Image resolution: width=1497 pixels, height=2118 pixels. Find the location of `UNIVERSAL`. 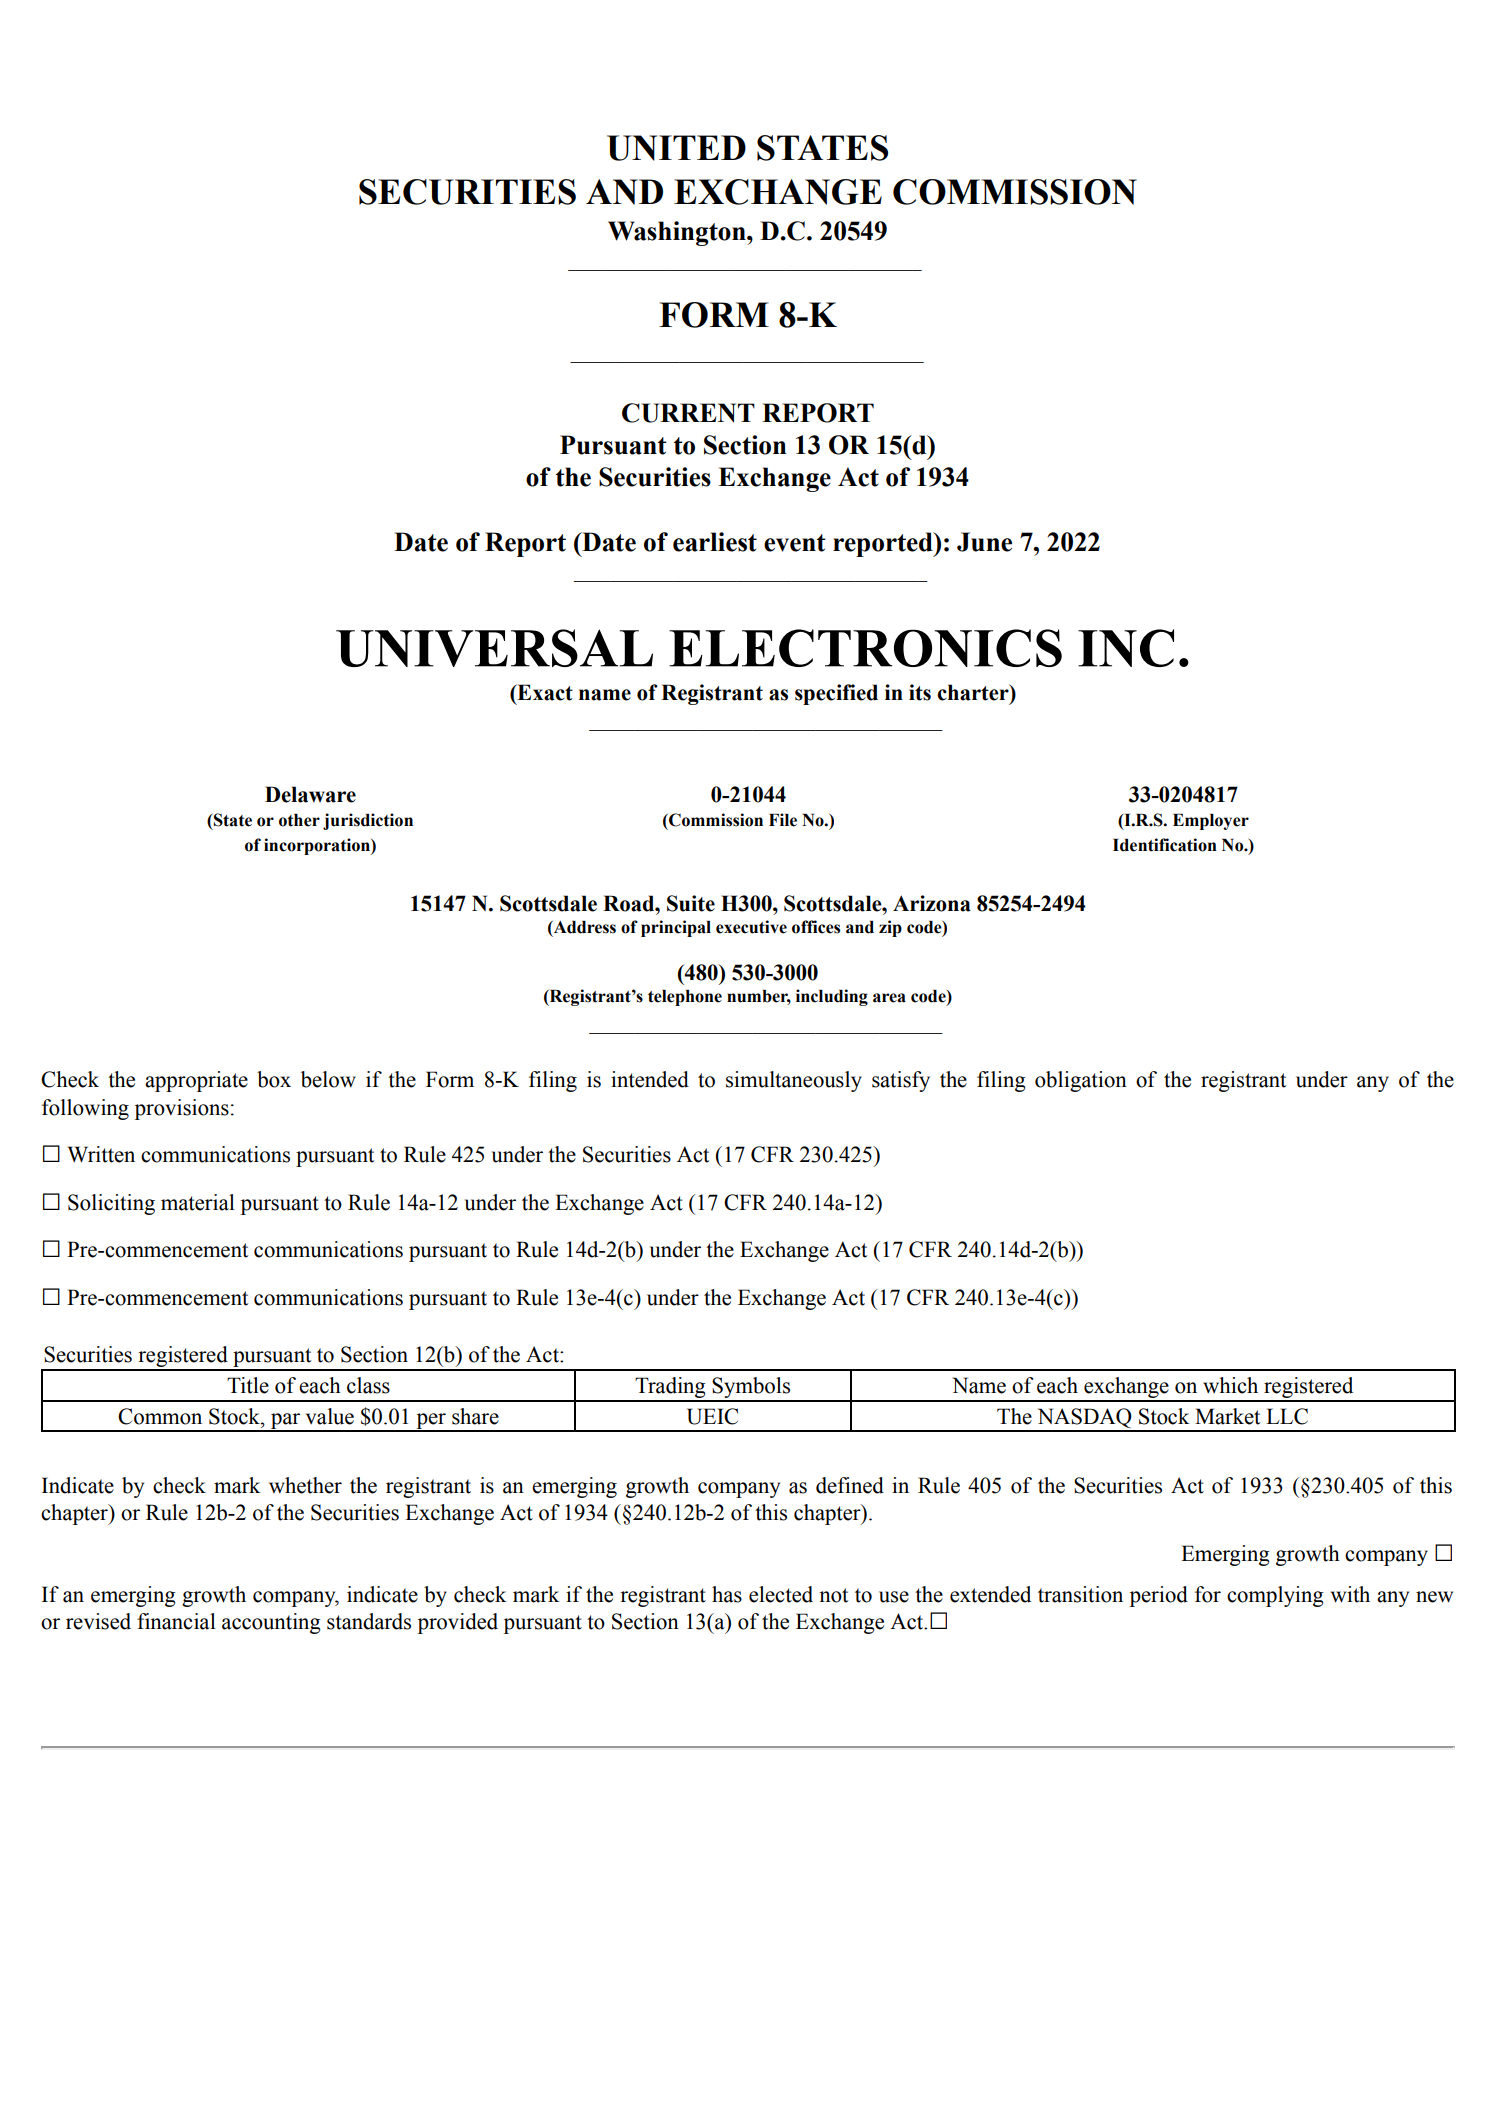

UNIVERSAL is located at coordinates (494, 648).
